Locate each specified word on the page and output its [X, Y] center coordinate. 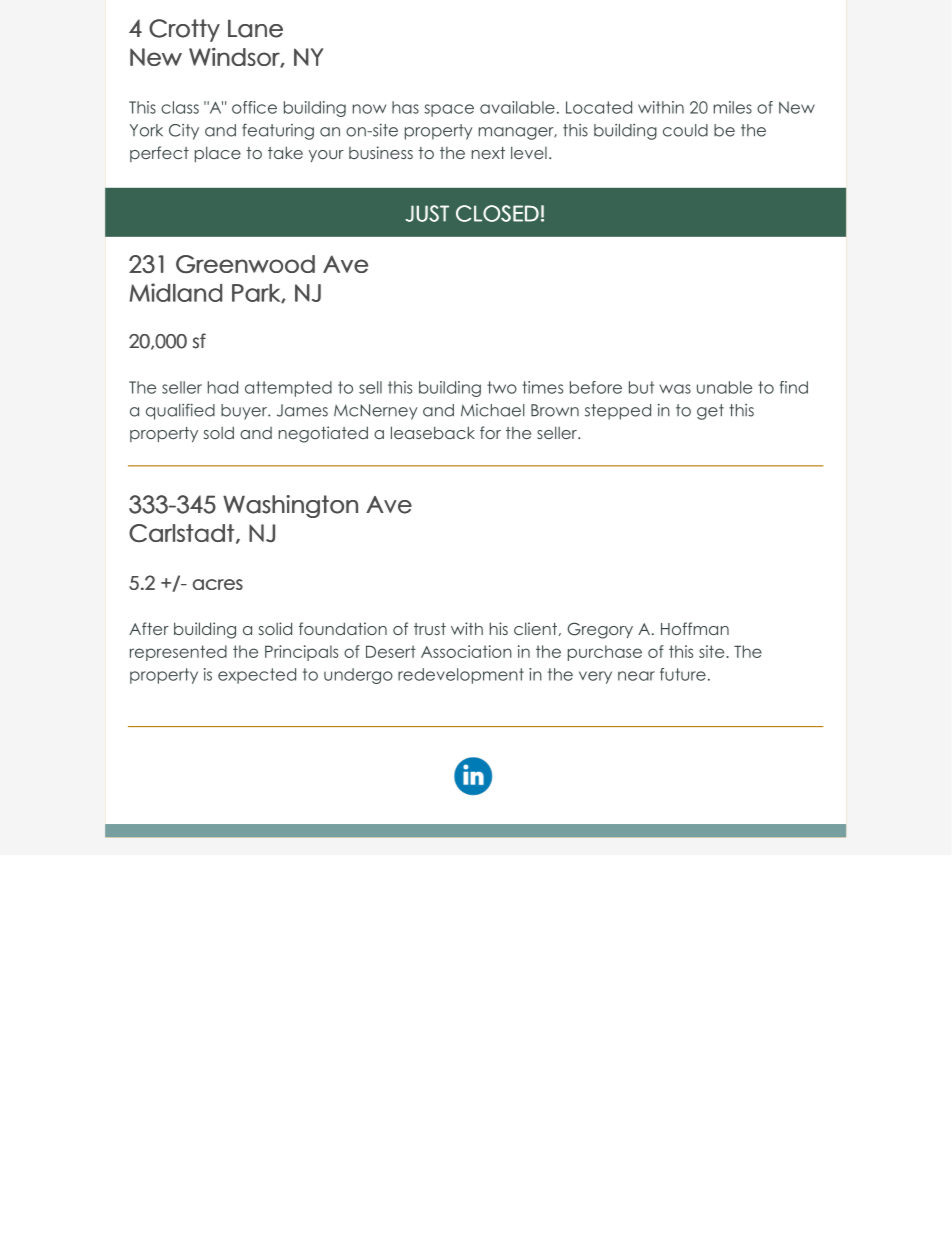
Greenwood [245, 264]
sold [219, 432]
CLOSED [497, 213]
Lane [255, 28]
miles [733, 107]
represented [178, 653]
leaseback [433, 432]
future [683, 674]
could [685, 130]
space [449, 110]
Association [466, 651]
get [710, 412]
